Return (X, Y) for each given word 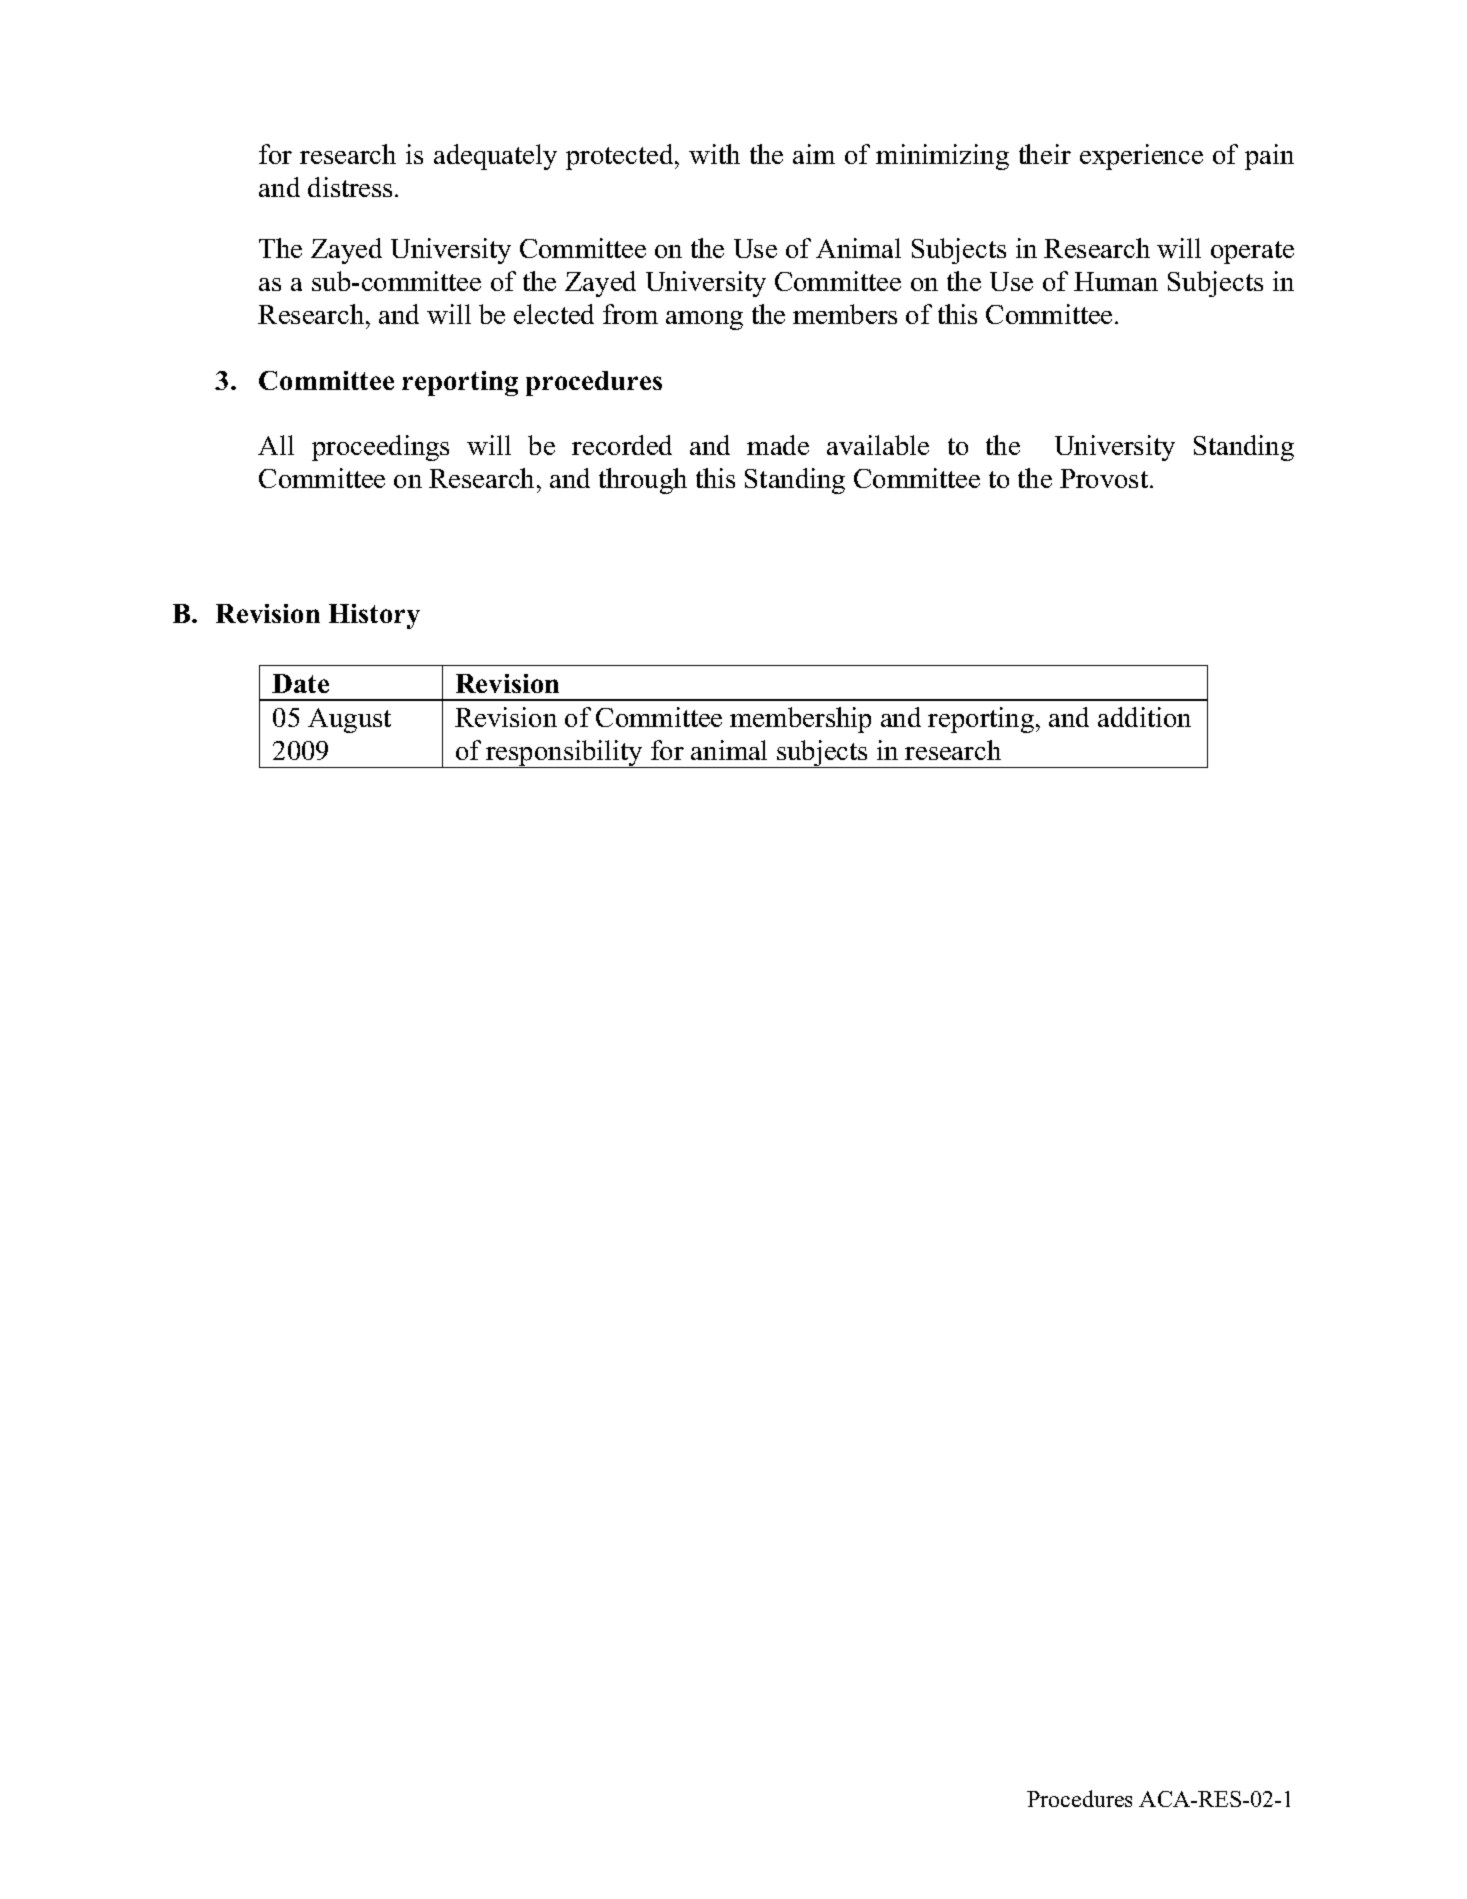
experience (1141, 157)
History (374, 616)
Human (1116, 281)
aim (814, 154)
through (643, 481)
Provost (1105, 478)
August (349, 720)
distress (350, 187)
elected (554, 314)
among (704, 320)
